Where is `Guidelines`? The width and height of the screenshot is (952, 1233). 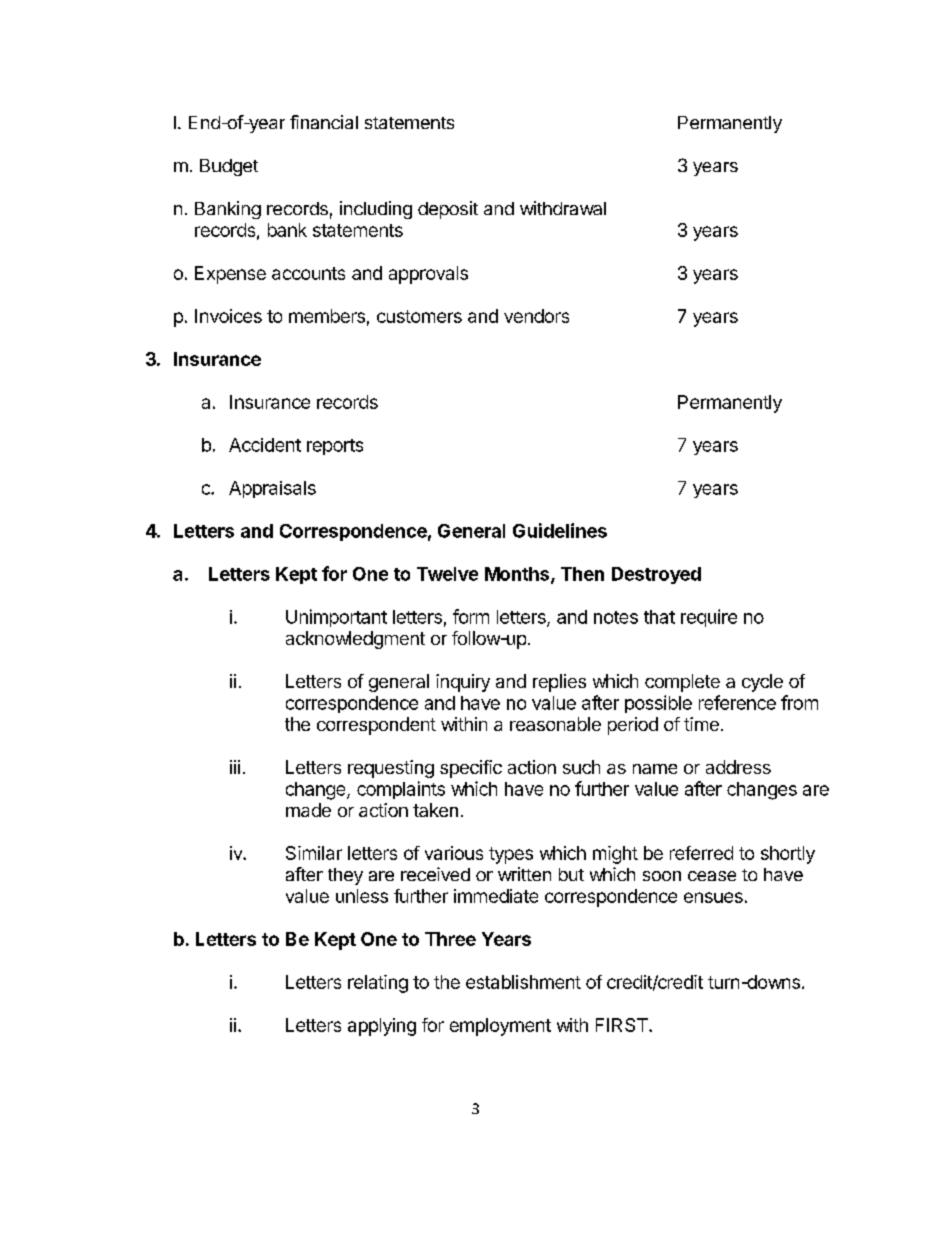 Guidelines is located at coordinates (560, 530).
